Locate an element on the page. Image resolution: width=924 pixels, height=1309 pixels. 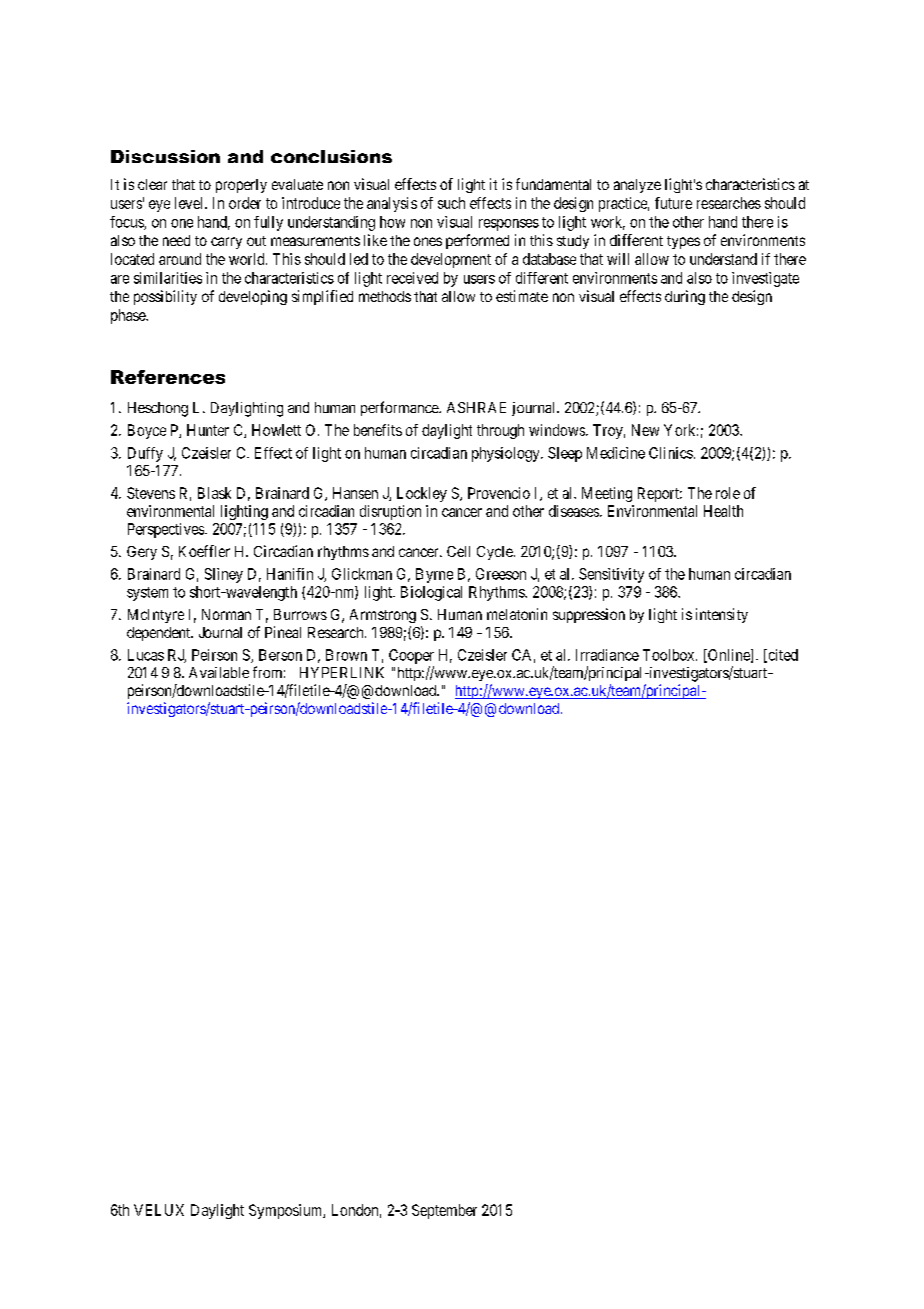
HYPERLINK is located at coordinates (342, 672).
